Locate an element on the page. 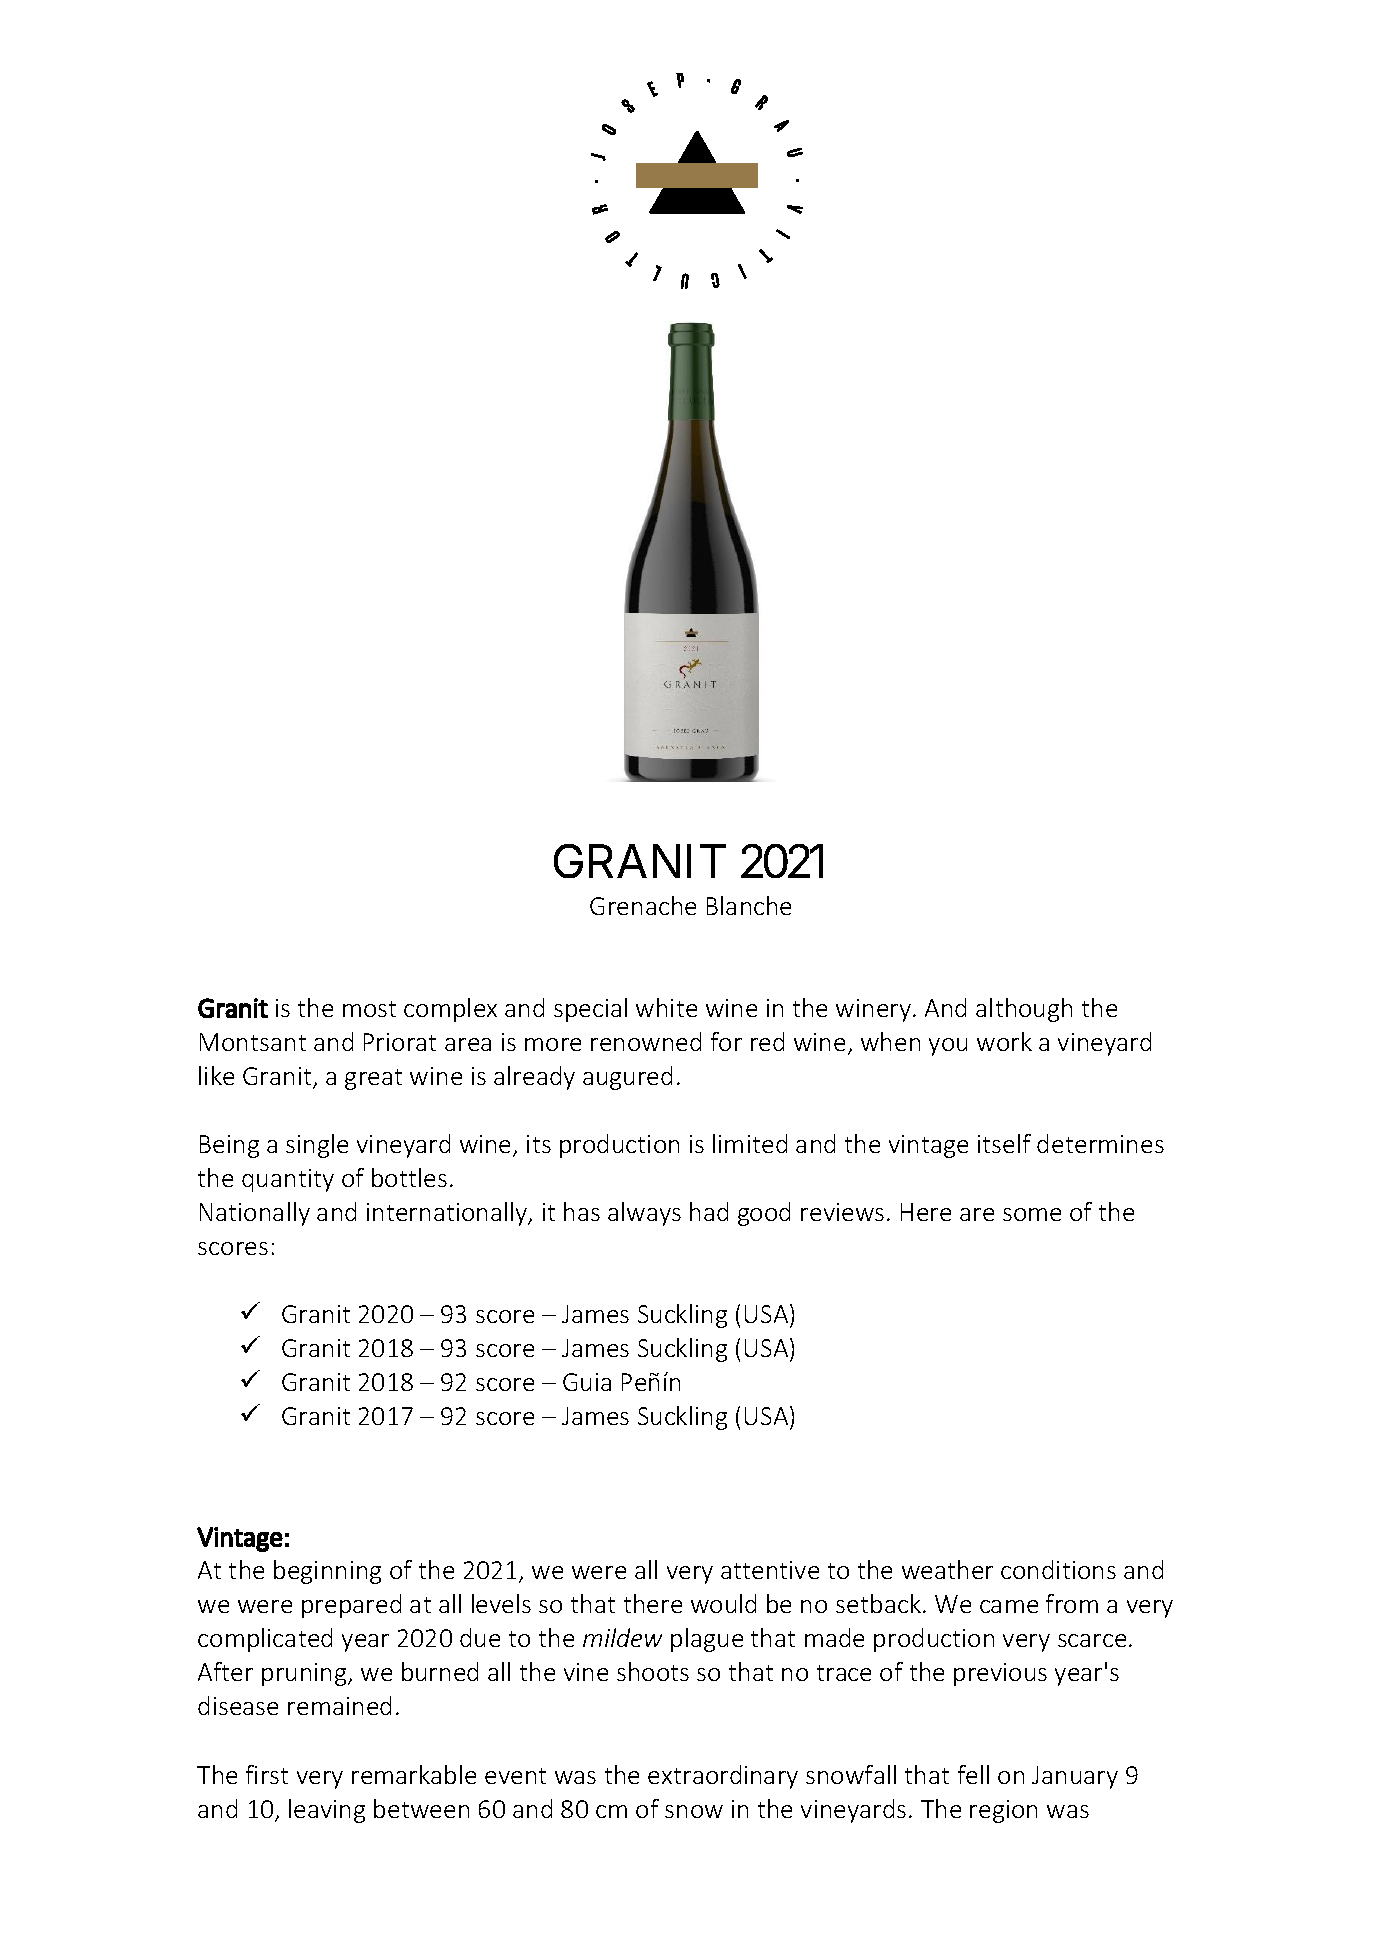 This document has height=1955, width=1382. quantity is located at coordinates (288, 1180).
